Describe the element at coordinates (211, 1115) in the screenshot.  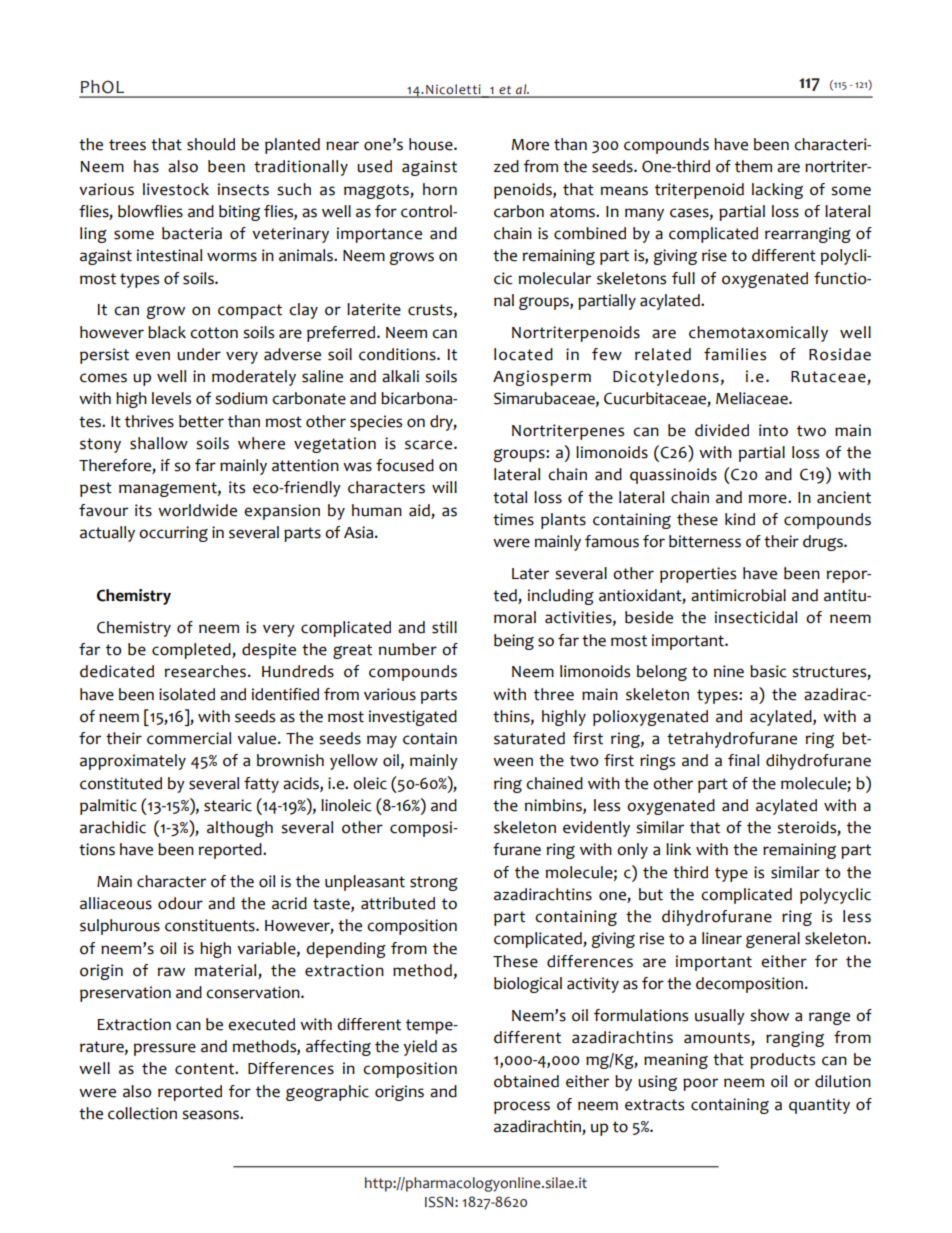
I see `seasons` at that location.
